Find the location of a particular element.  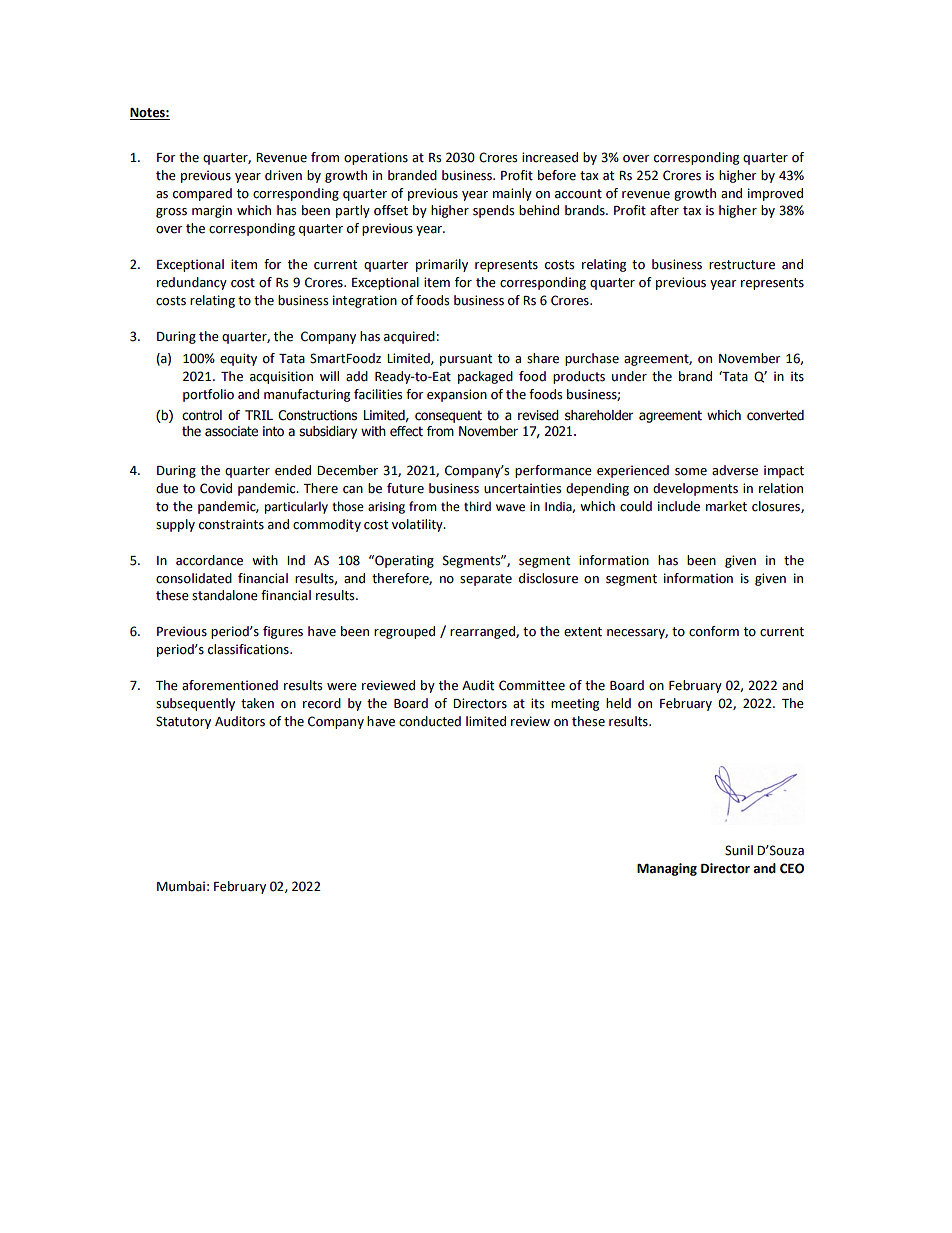

constraints is located at coordinates (231, 524).
